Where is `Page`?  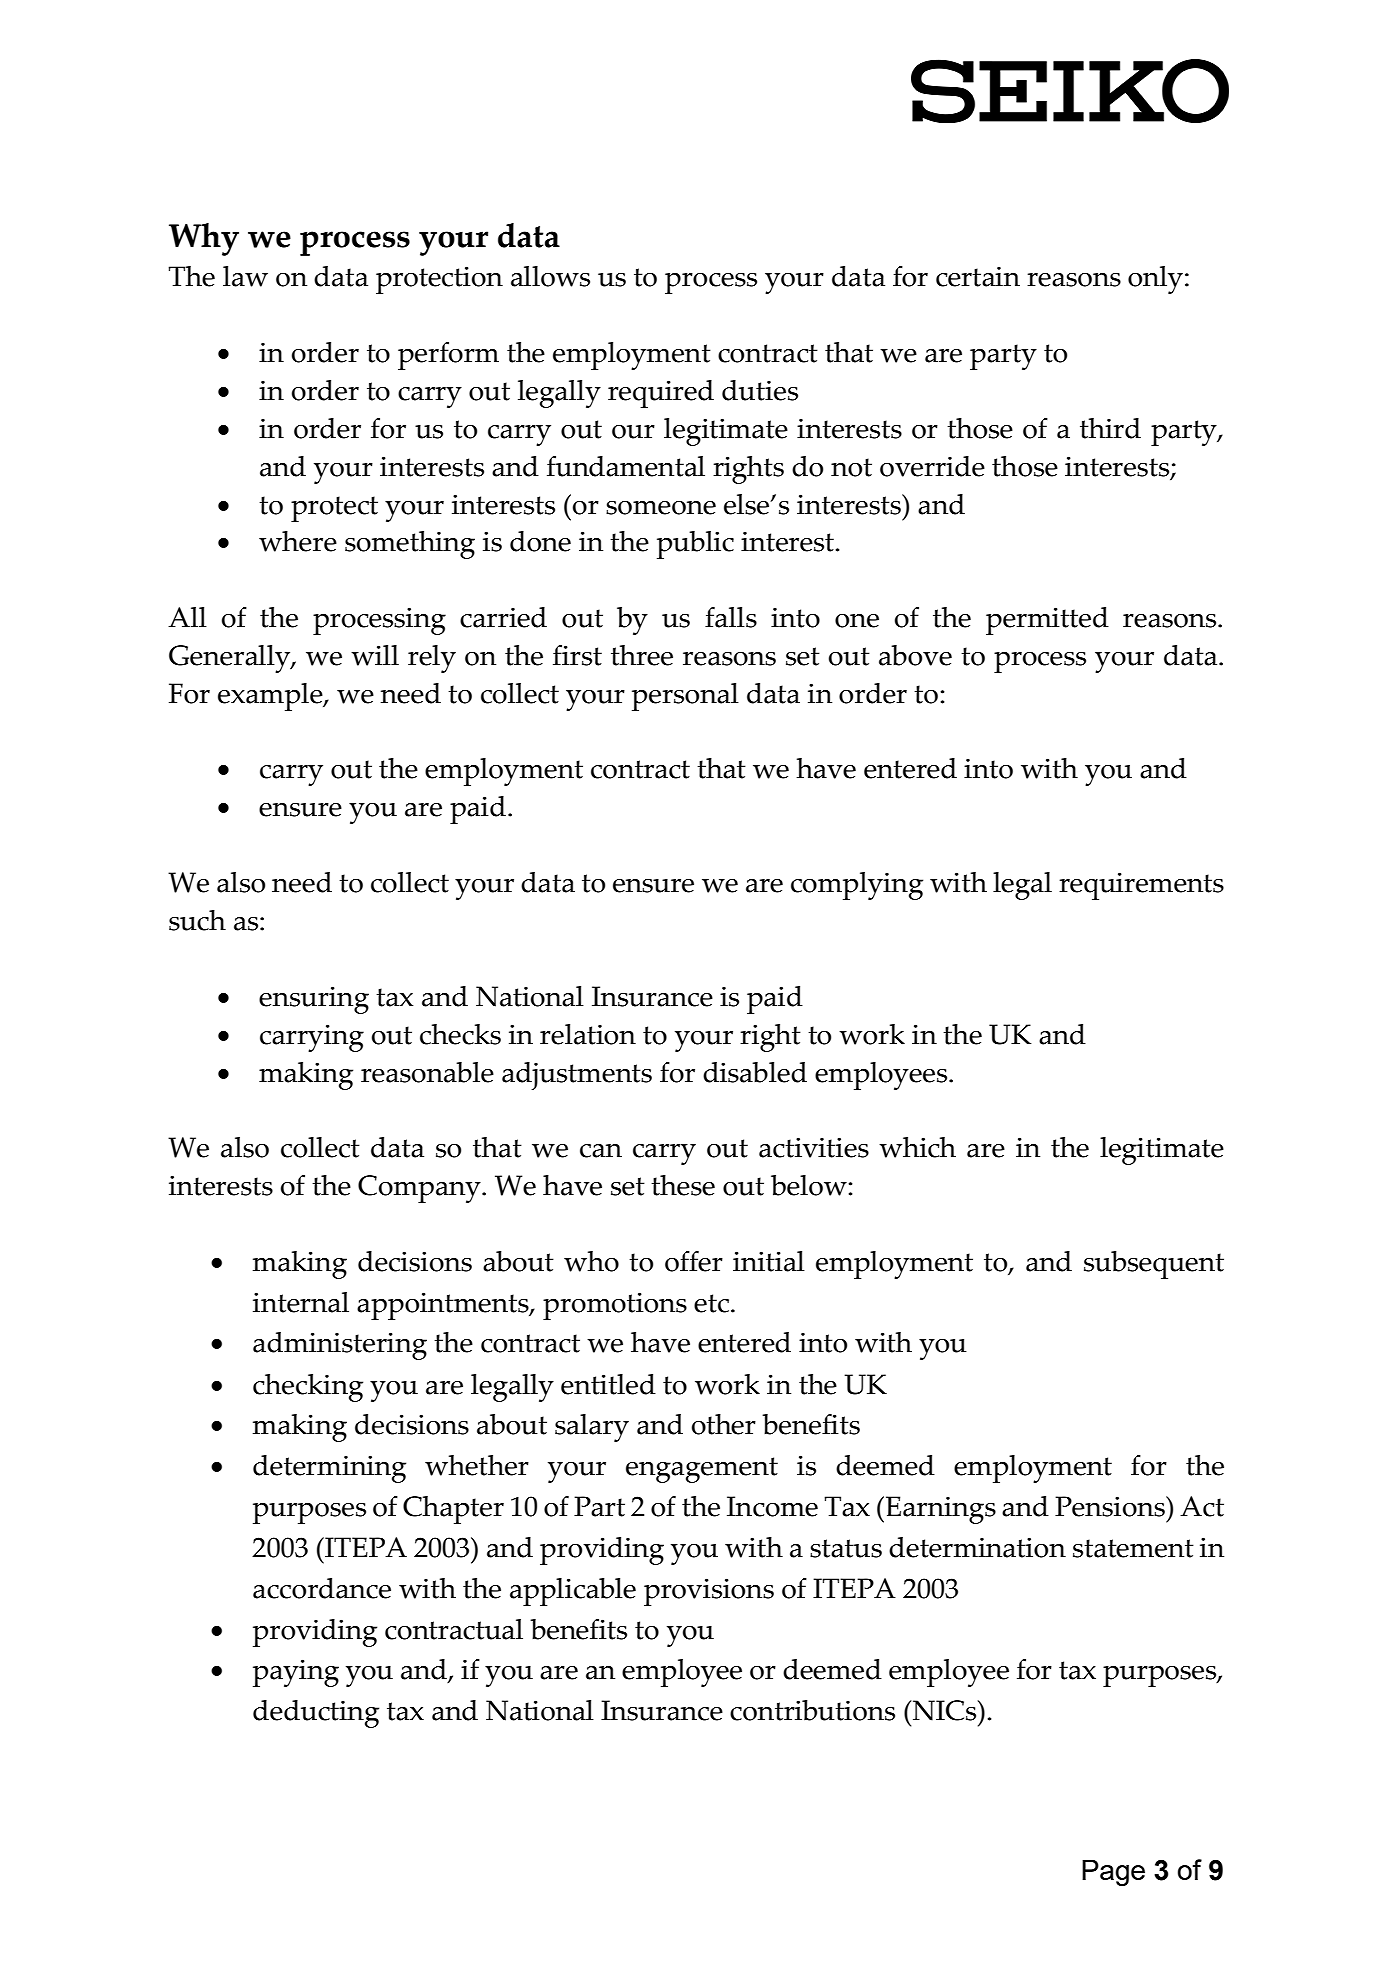 Page is located at coordinates (1113, 1872).
